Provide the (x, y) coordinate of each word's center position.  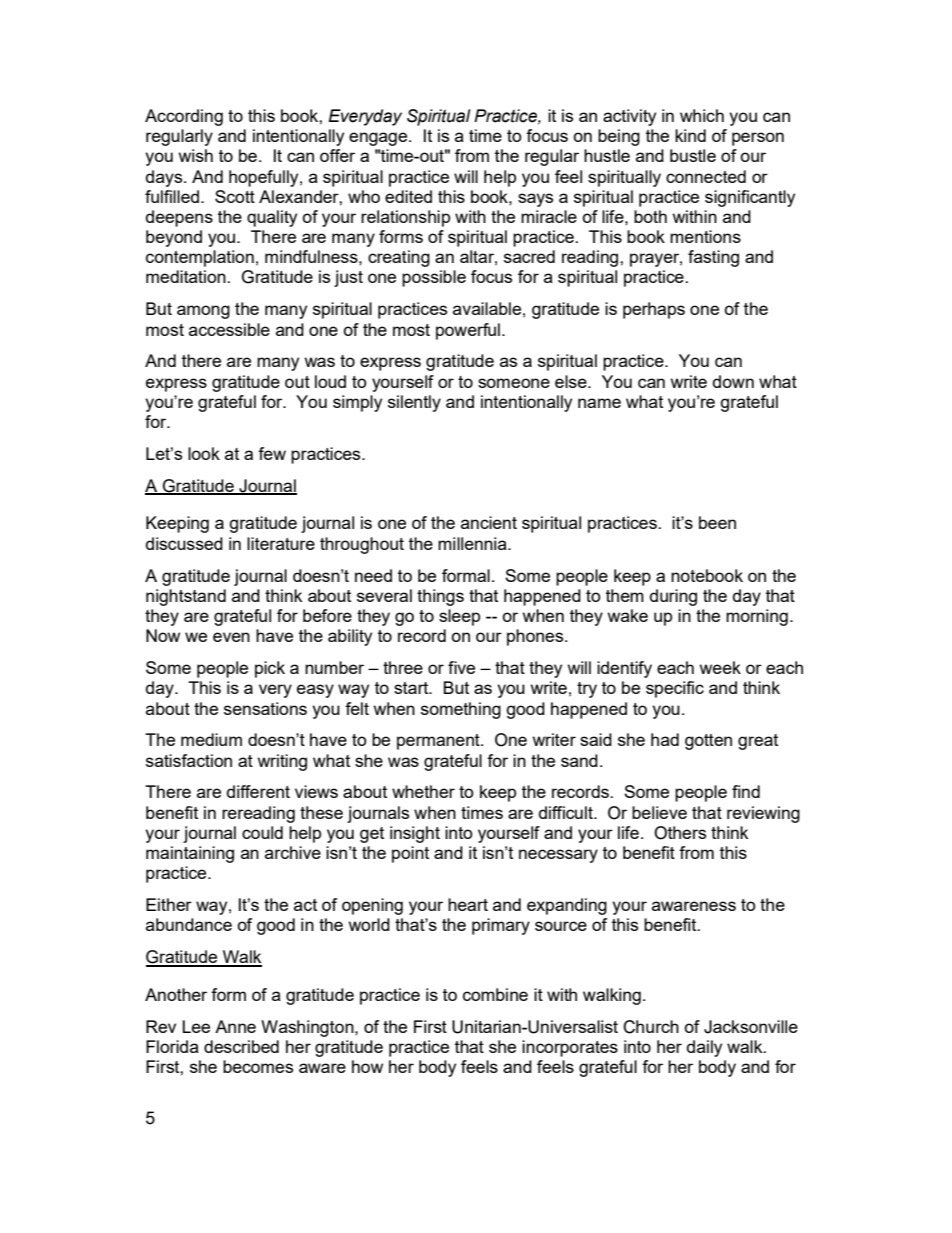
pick (270, 669)
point (410, 854)
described (241, 1046)
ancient (489, 522)
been (717, 522)
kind (690, 135)
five (461, 667)
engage (379, 139)
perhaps (654, 310)
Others (680, 833)
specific (675, 689)
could (262, 832)
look (204, 453)
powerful (468, 331)
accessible (229, 329)
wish (196, 155)
